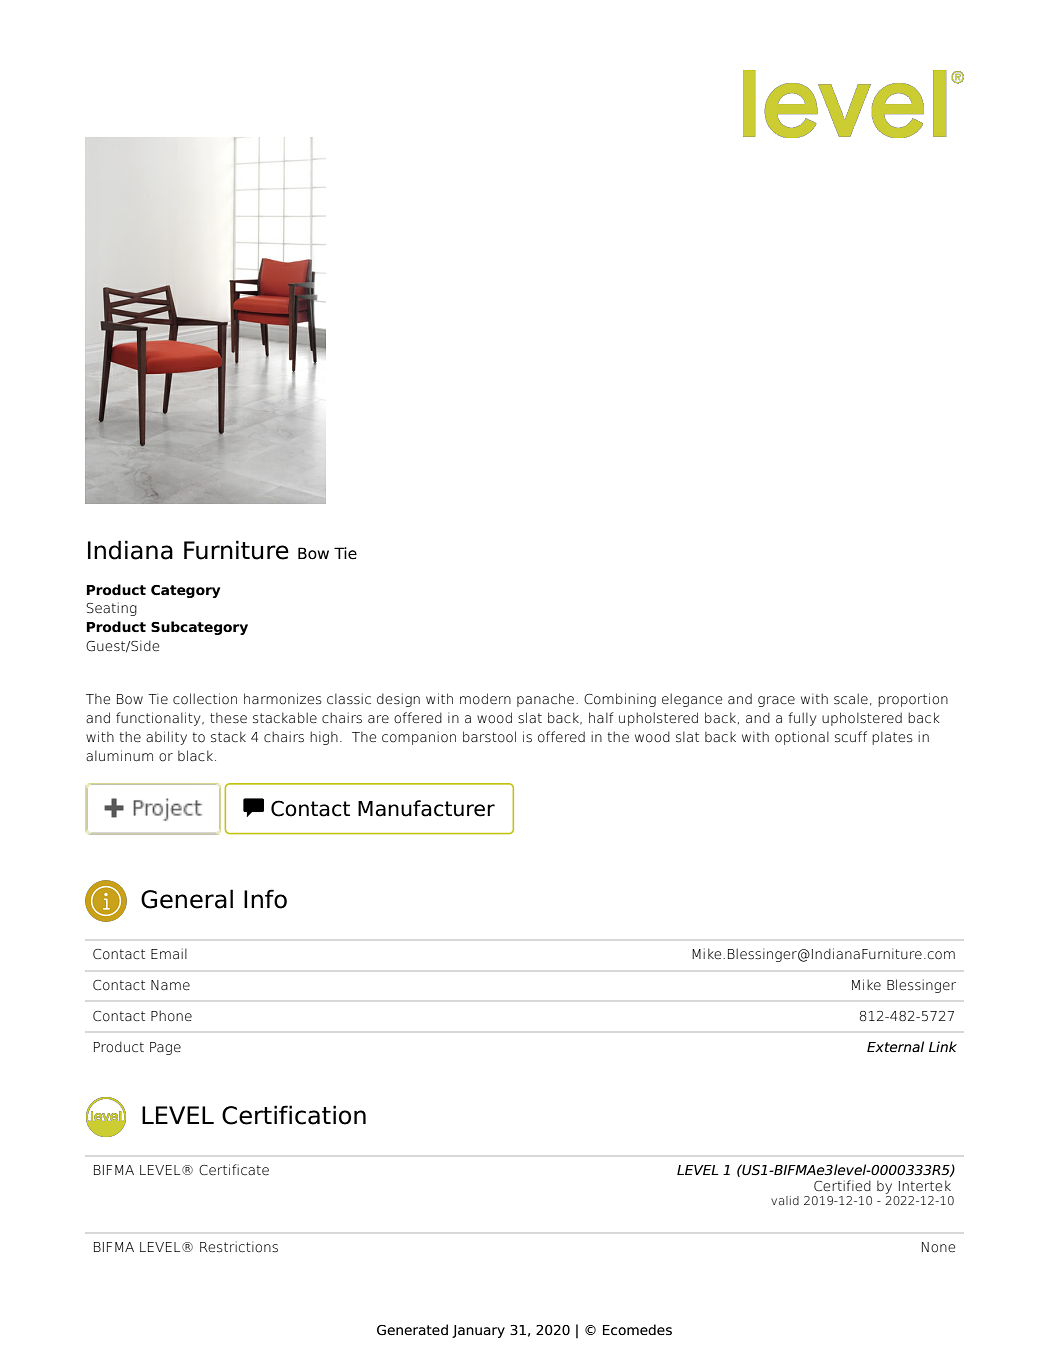  I want to click on black, so click(195, 755).
